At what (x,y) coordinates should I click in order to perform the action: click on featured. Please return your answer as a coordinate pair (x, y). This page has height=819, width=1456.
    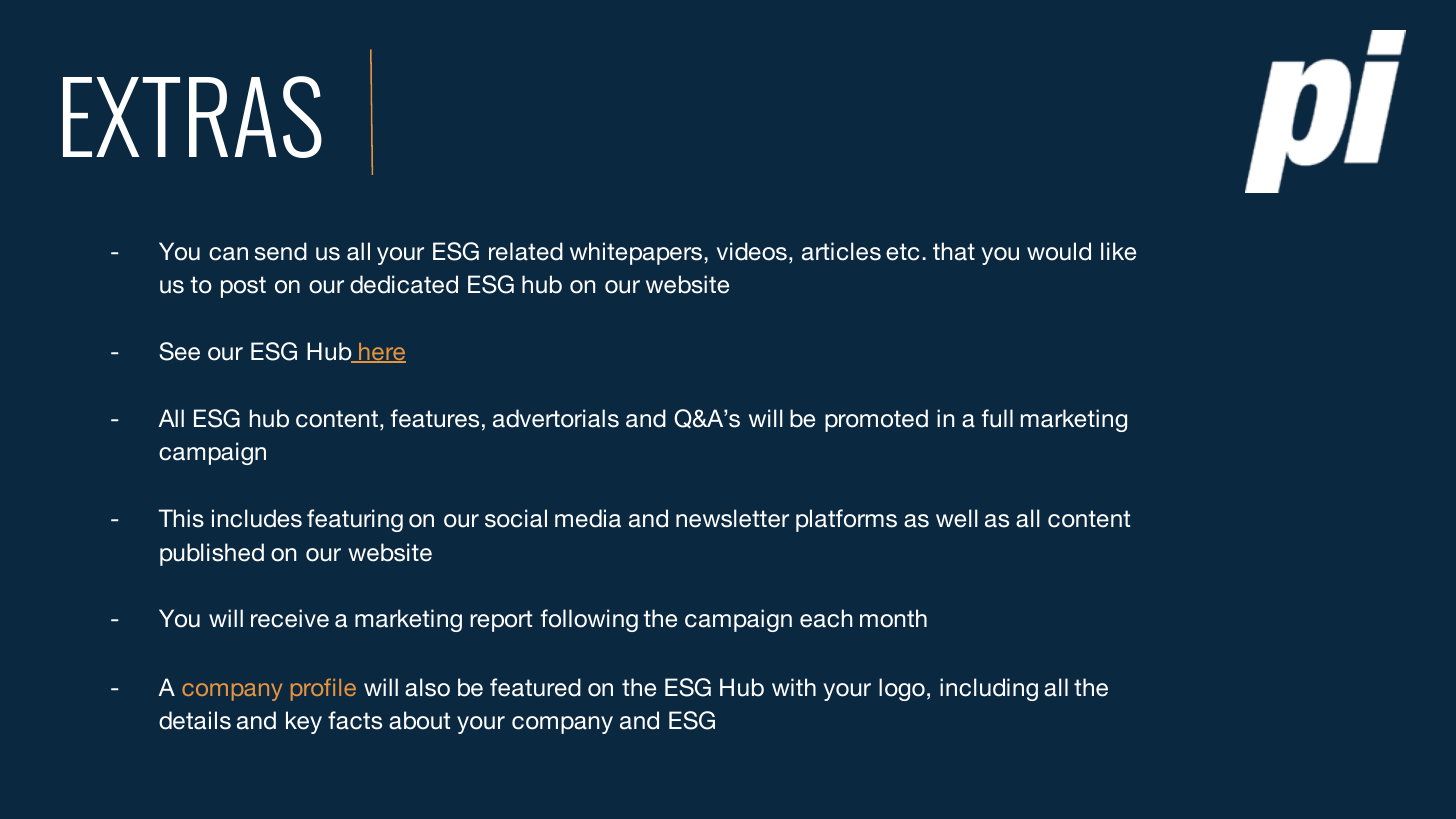
    Looking at the image, I should click on (535, 687).
